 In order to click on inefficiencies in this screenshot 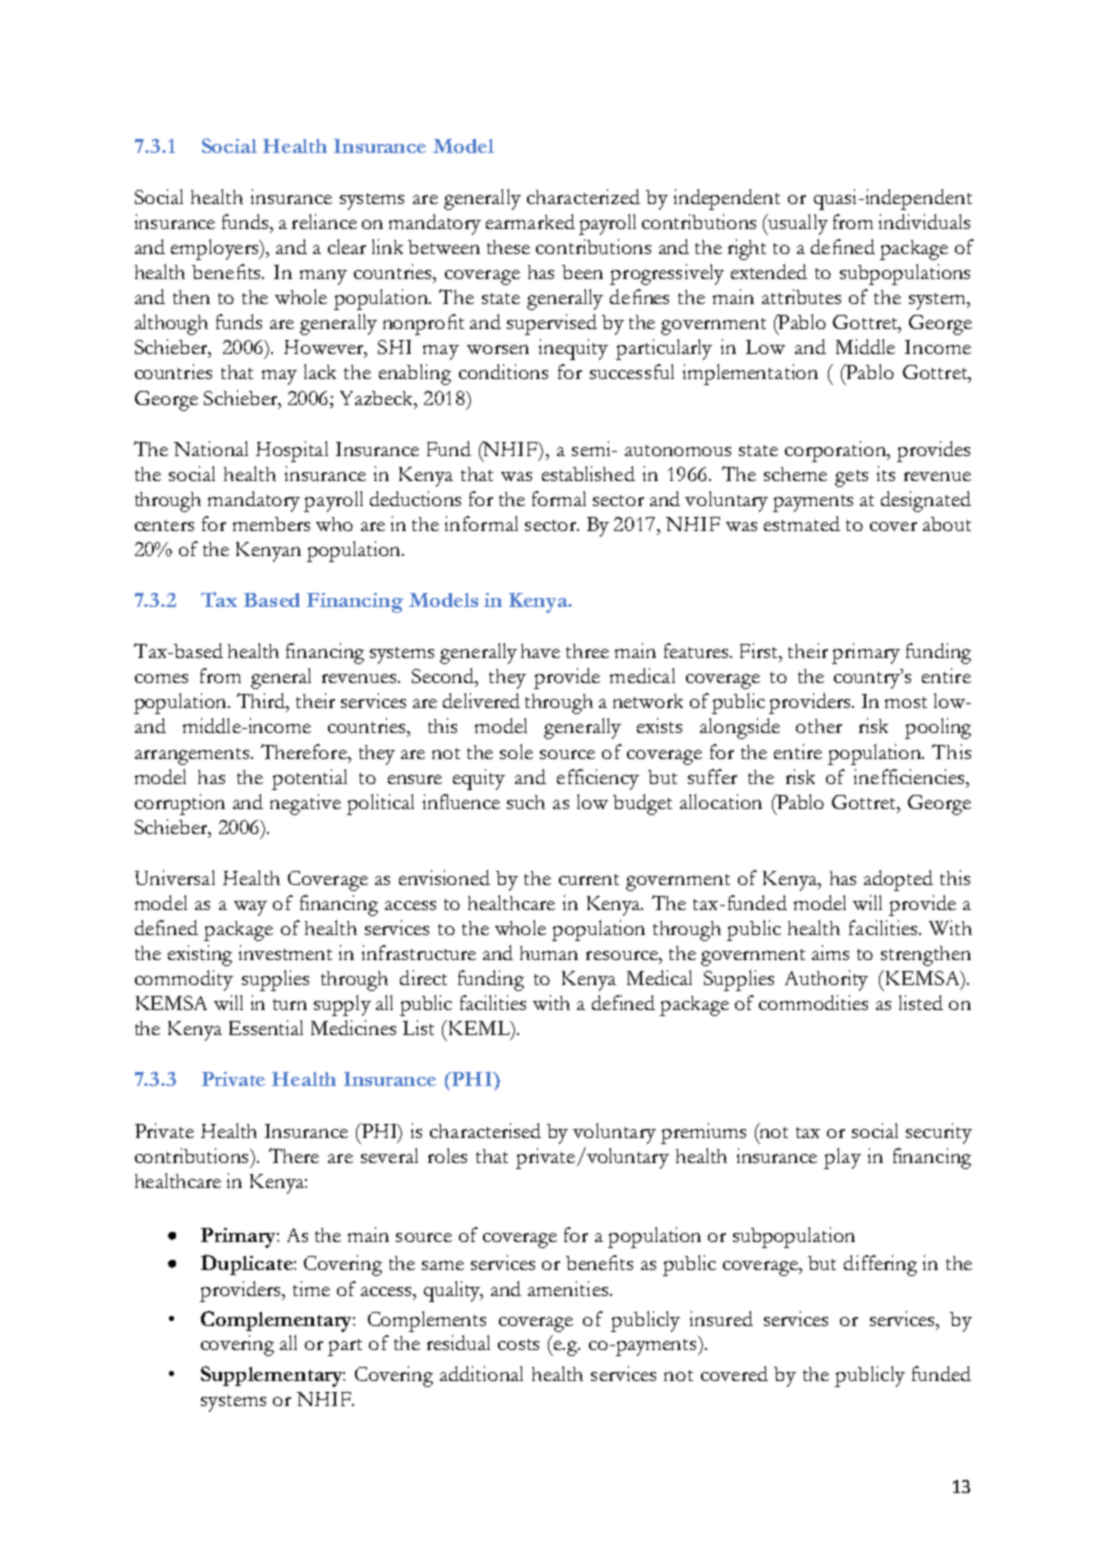, I will do `click(910, 776)`.
